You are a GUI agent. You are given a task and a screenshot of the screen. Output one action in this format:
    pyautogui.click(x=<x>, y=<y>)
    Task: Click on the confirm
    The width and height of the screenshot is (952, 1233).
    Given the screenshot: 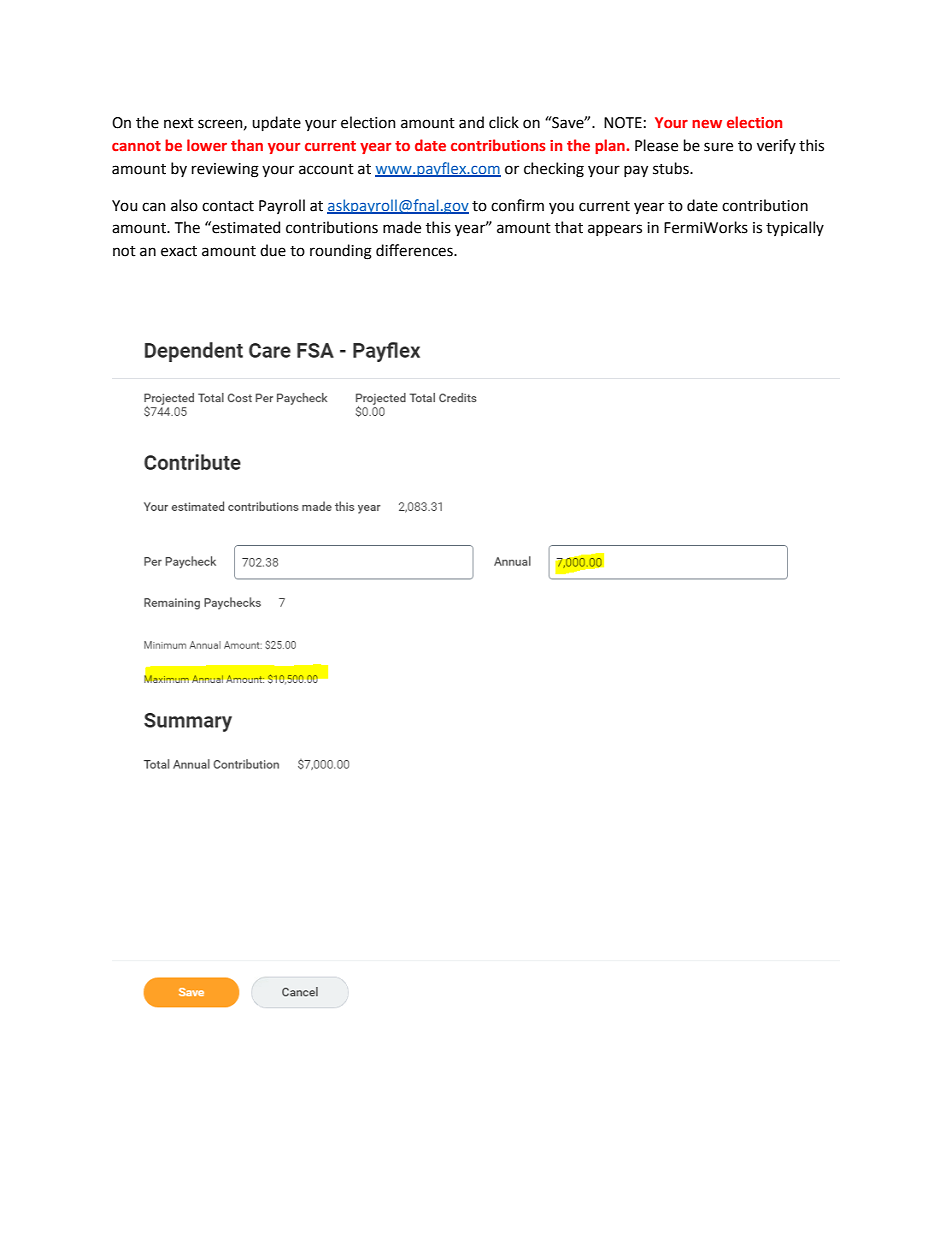 What is the action you would take?
    pyautogui.click(x=517, y=205)
